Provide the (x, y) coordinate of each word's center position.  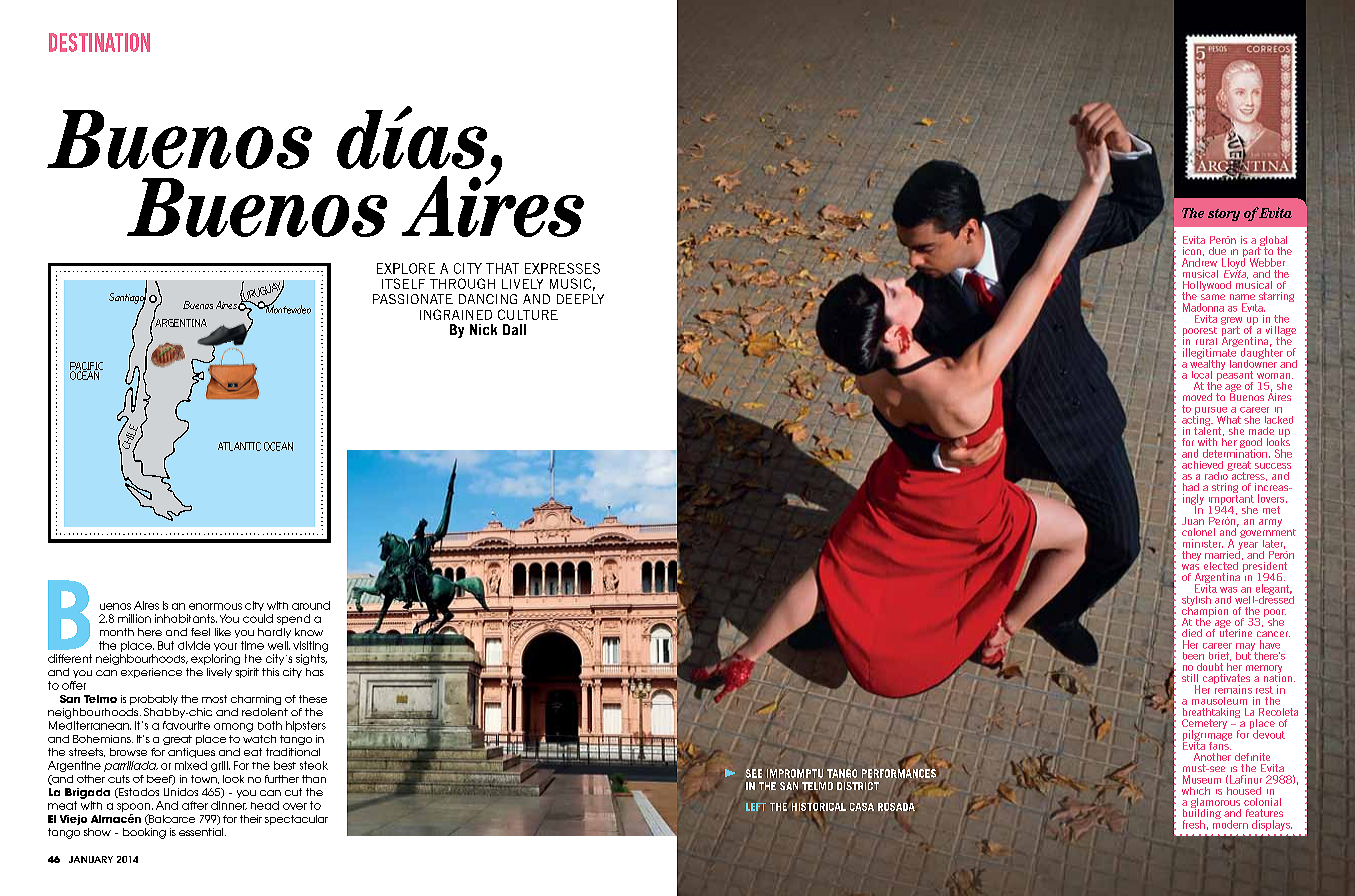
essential (202, 832)
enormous (215, 606)
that (502, 268)
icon (1192, 251)
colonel (1198, 532)
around (311, 605)
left (756, 807)
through (462, 283)
